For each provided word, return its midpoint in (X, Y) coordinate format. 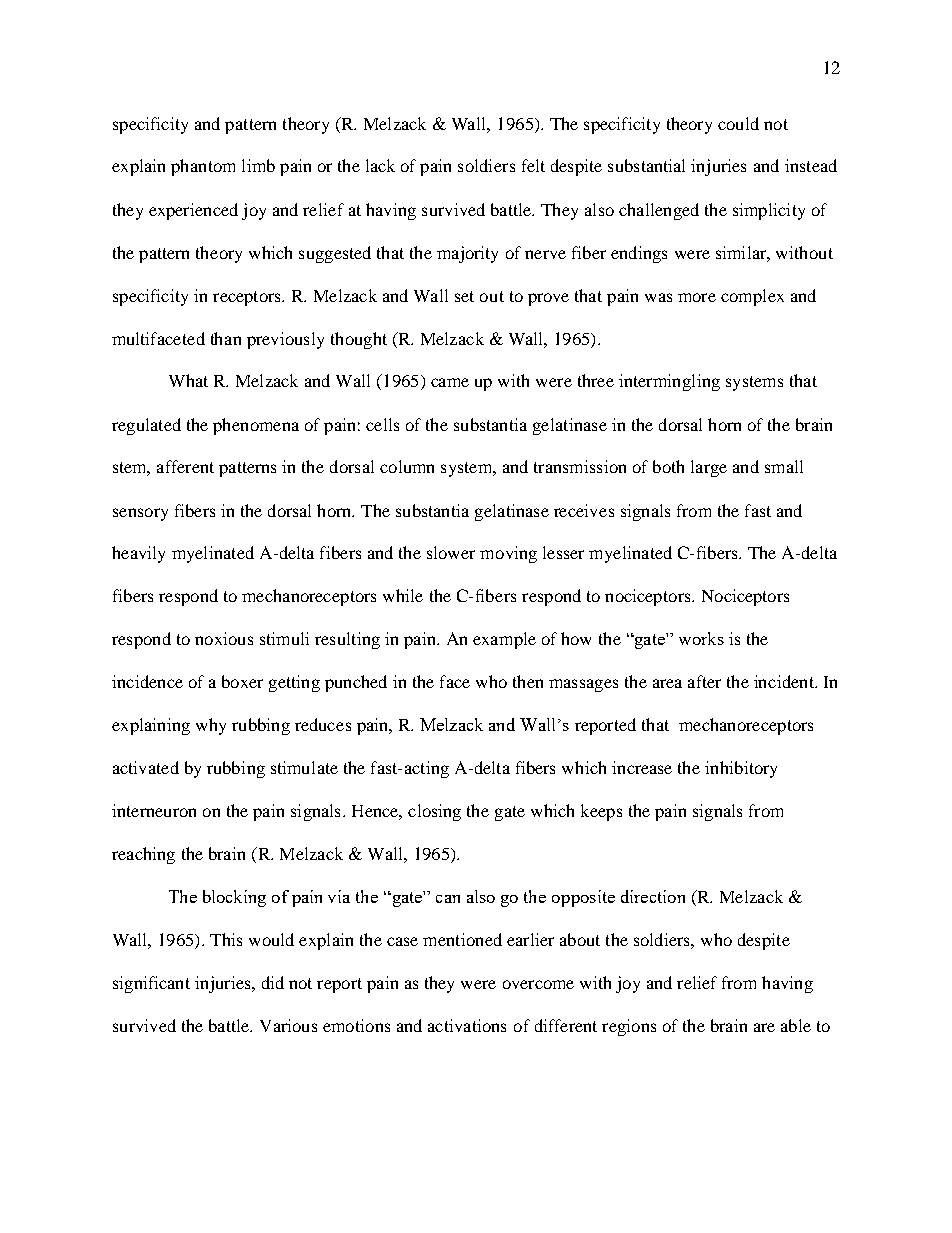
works (701, 638)
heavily (138, 554)
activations (467, 1025)
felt (533, 165)
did (273, 982)
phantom (203, 167)
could (738, 123)
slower (451, 552)
